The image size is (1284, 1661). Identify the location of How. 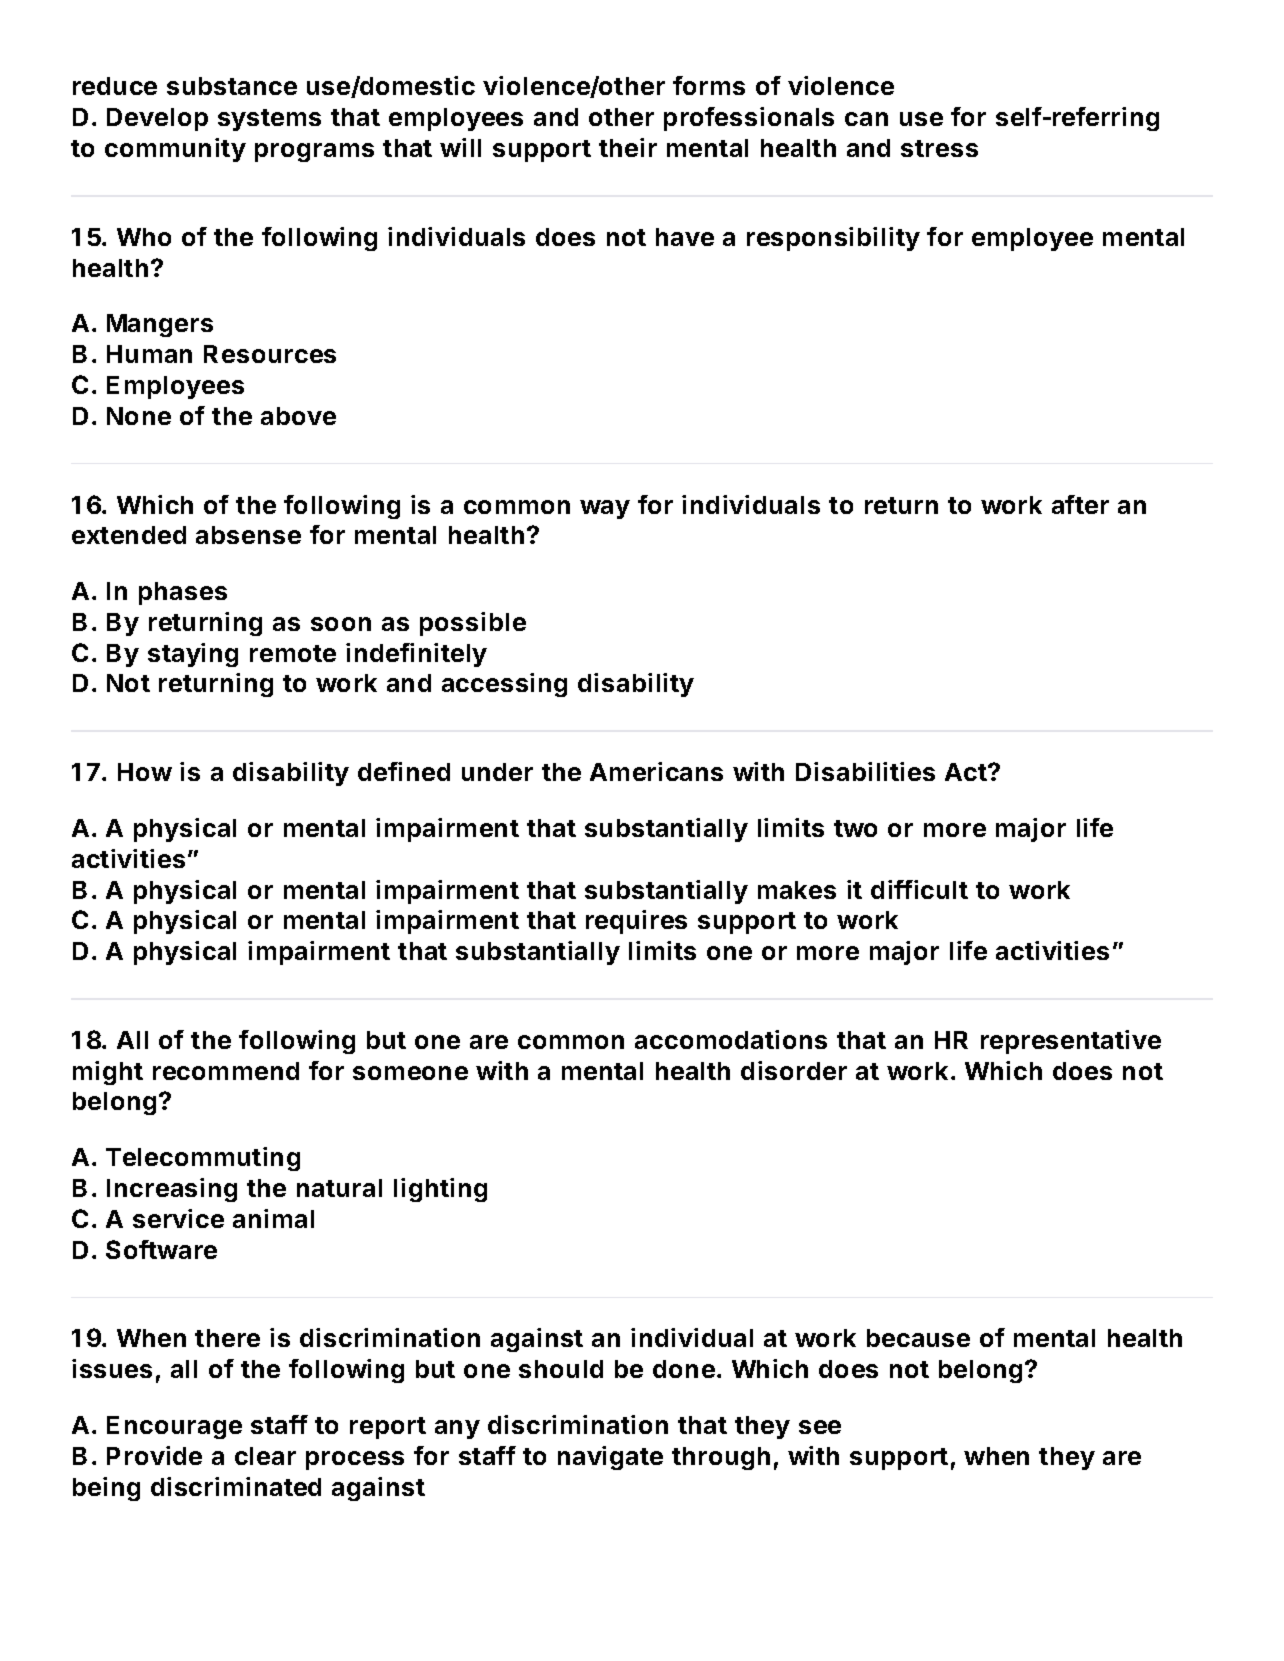
(145, 772).
